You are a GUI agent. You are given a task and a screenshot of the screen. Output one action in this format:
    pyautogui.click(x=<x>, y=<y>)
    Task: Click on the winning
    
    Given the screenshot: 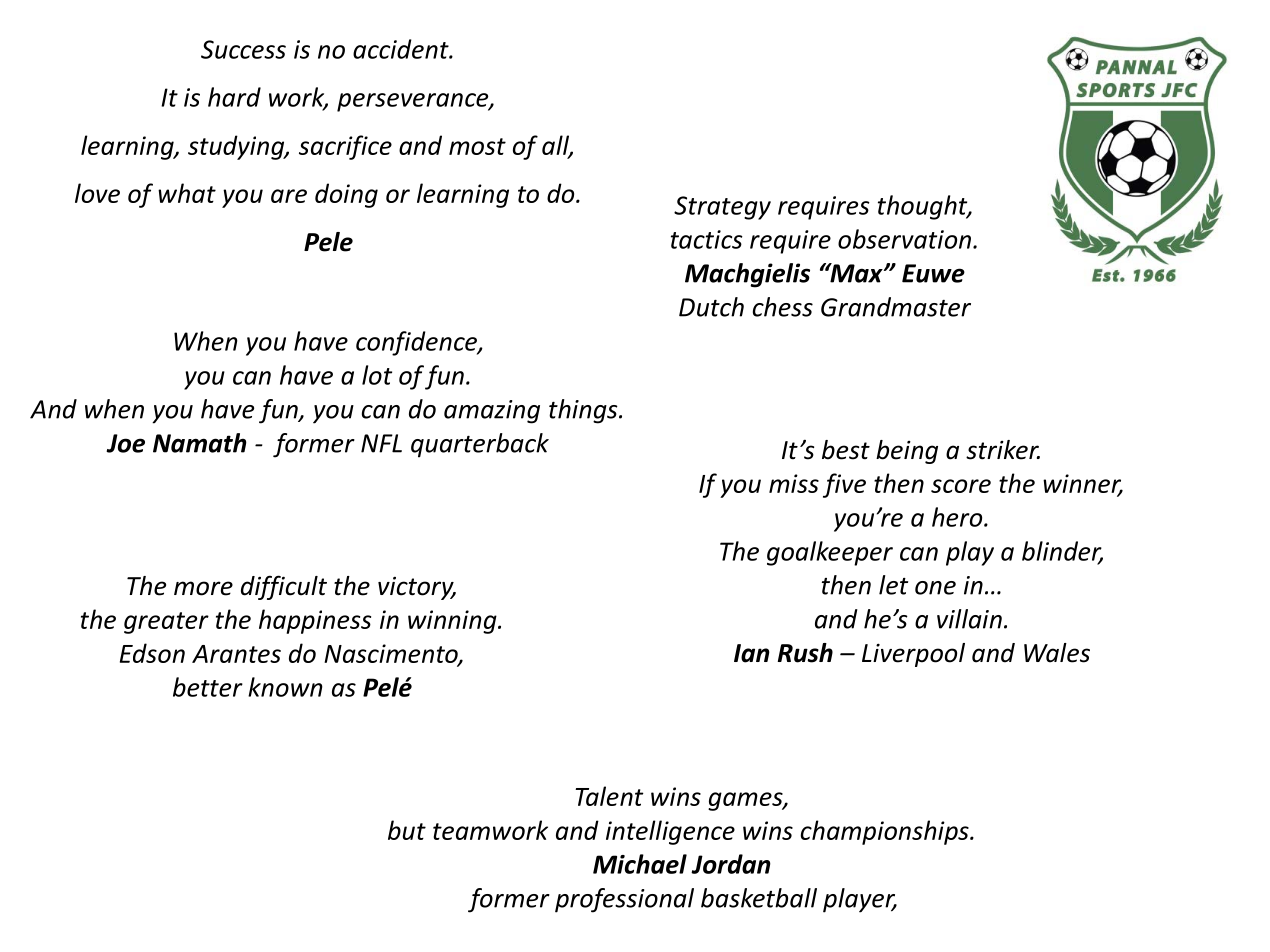 What is the action you would take?
    pyautogui.click(x=453, y=622)
